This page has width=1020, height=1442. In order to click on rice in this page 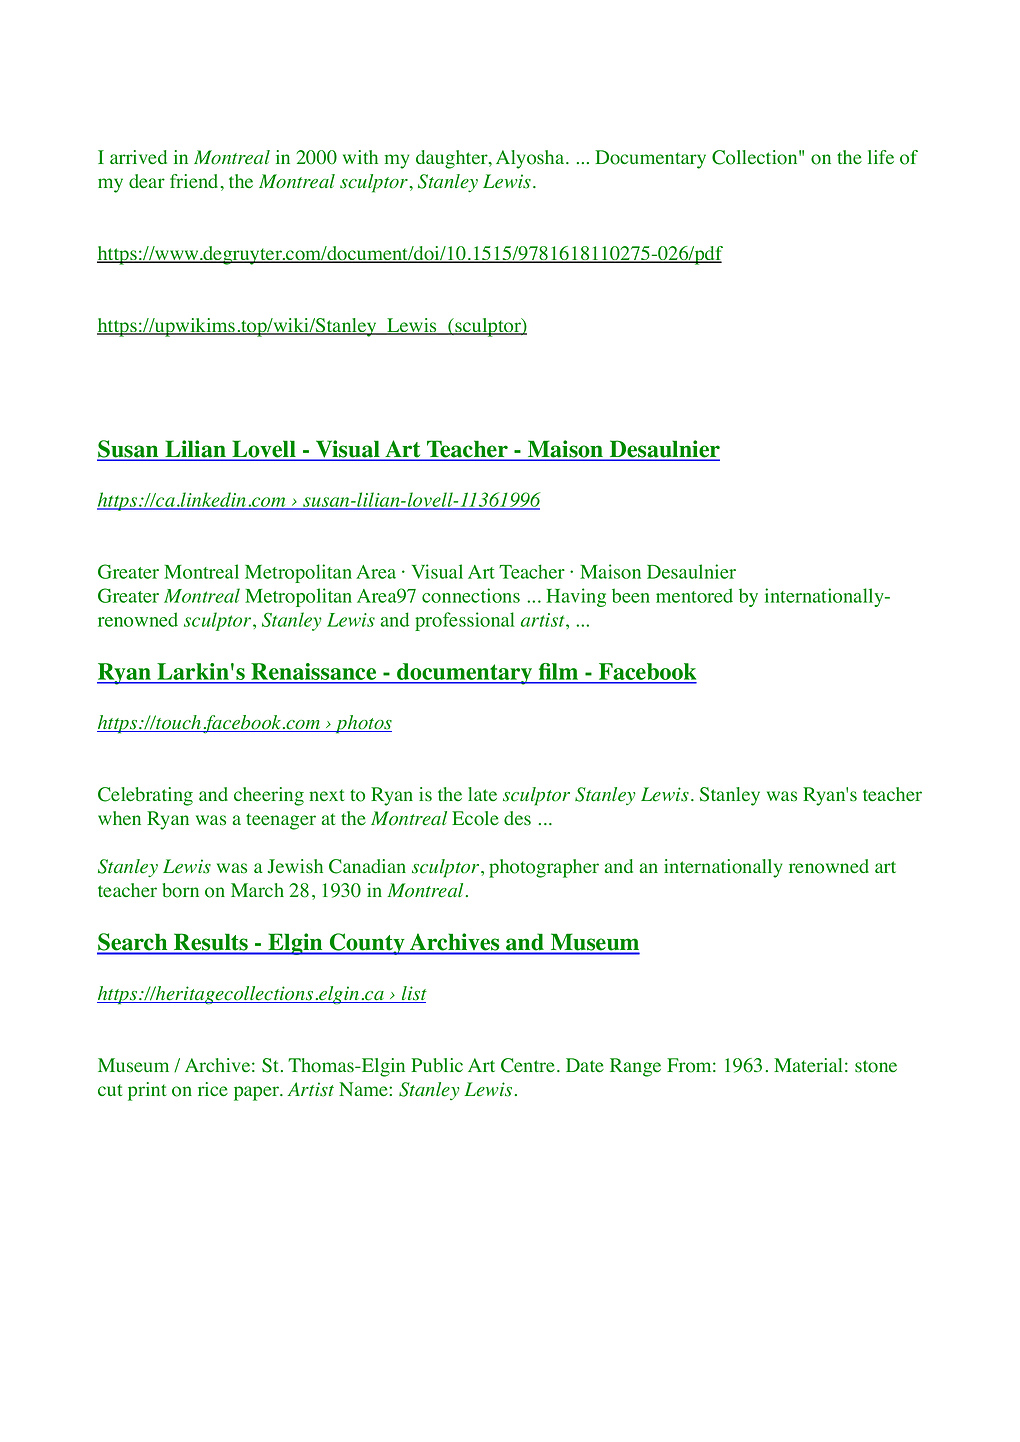, I will do `click(213, 1089)`.
